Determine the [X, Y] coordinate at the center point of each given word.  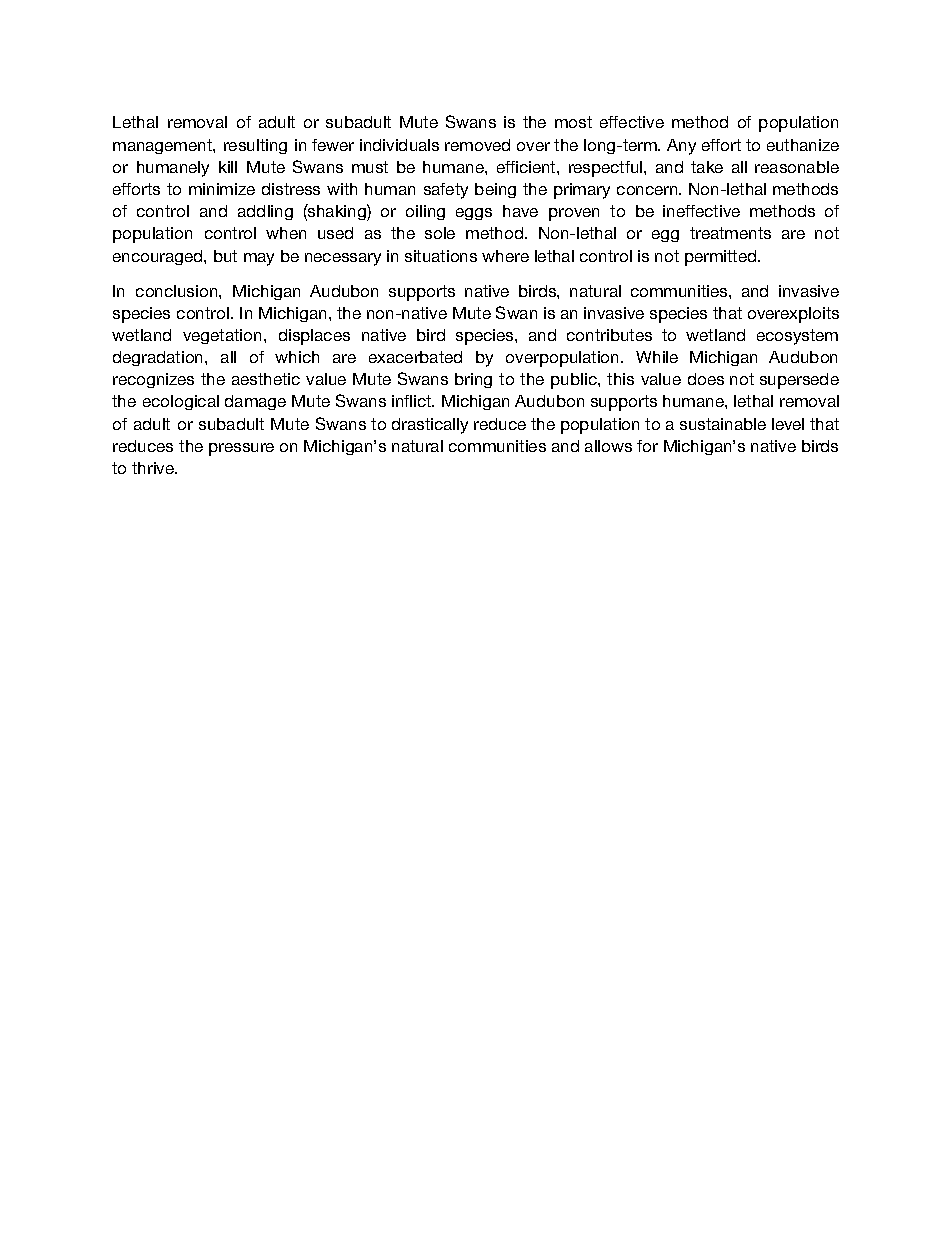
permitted [722, 258]
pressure [241, 449]
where [505, 256]
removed [477, 145]
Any [681, 147]
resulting [255, 146]
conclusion [176, 291]
